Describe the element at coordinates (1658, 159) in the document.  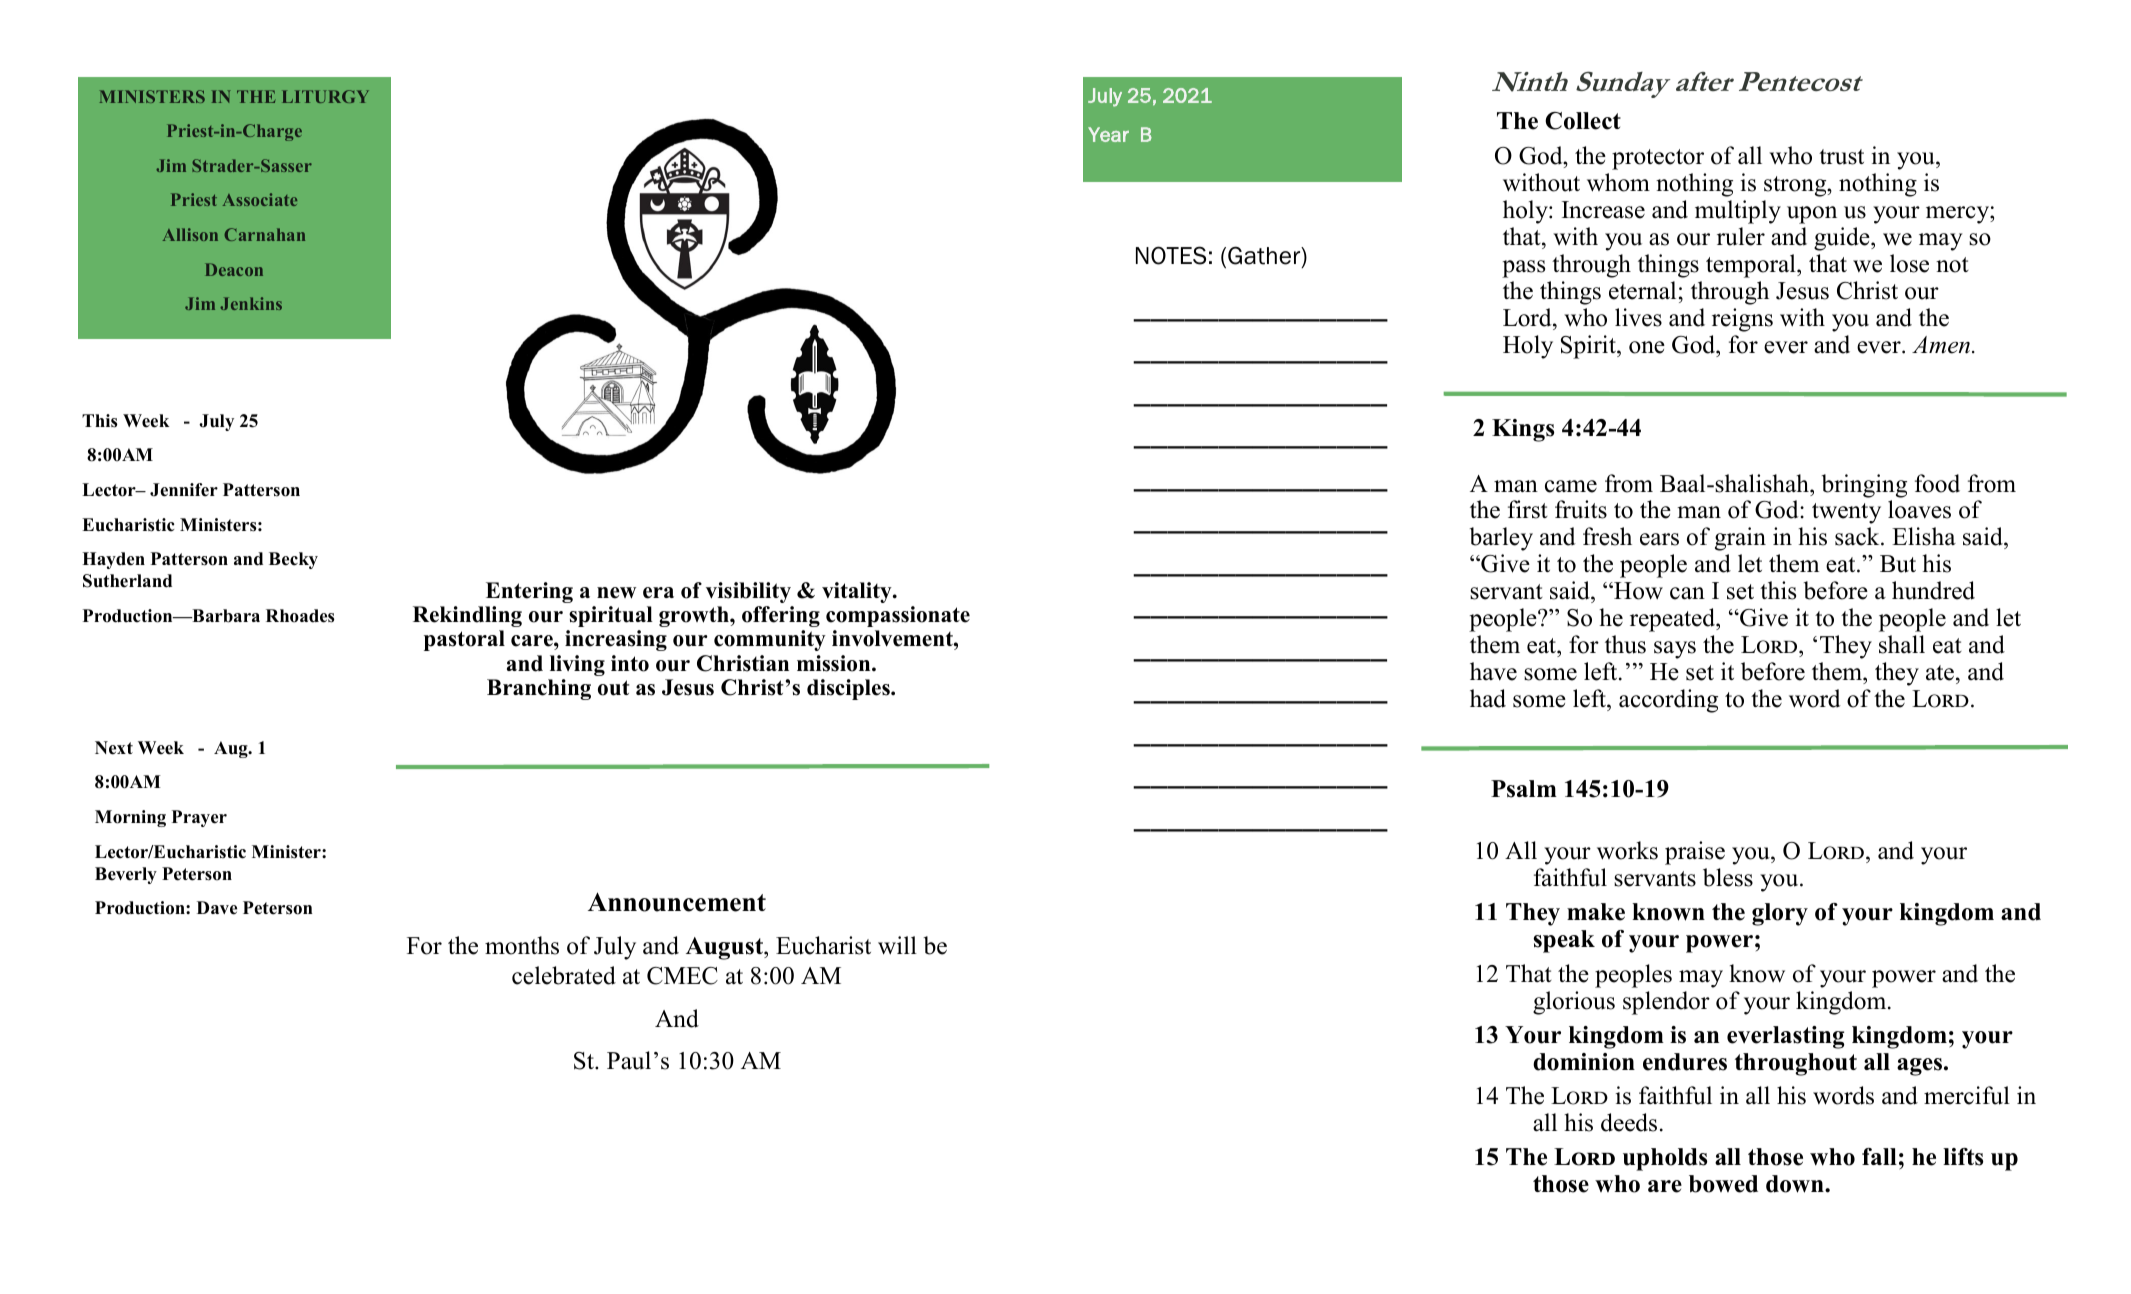
I see `protector` at that location.
